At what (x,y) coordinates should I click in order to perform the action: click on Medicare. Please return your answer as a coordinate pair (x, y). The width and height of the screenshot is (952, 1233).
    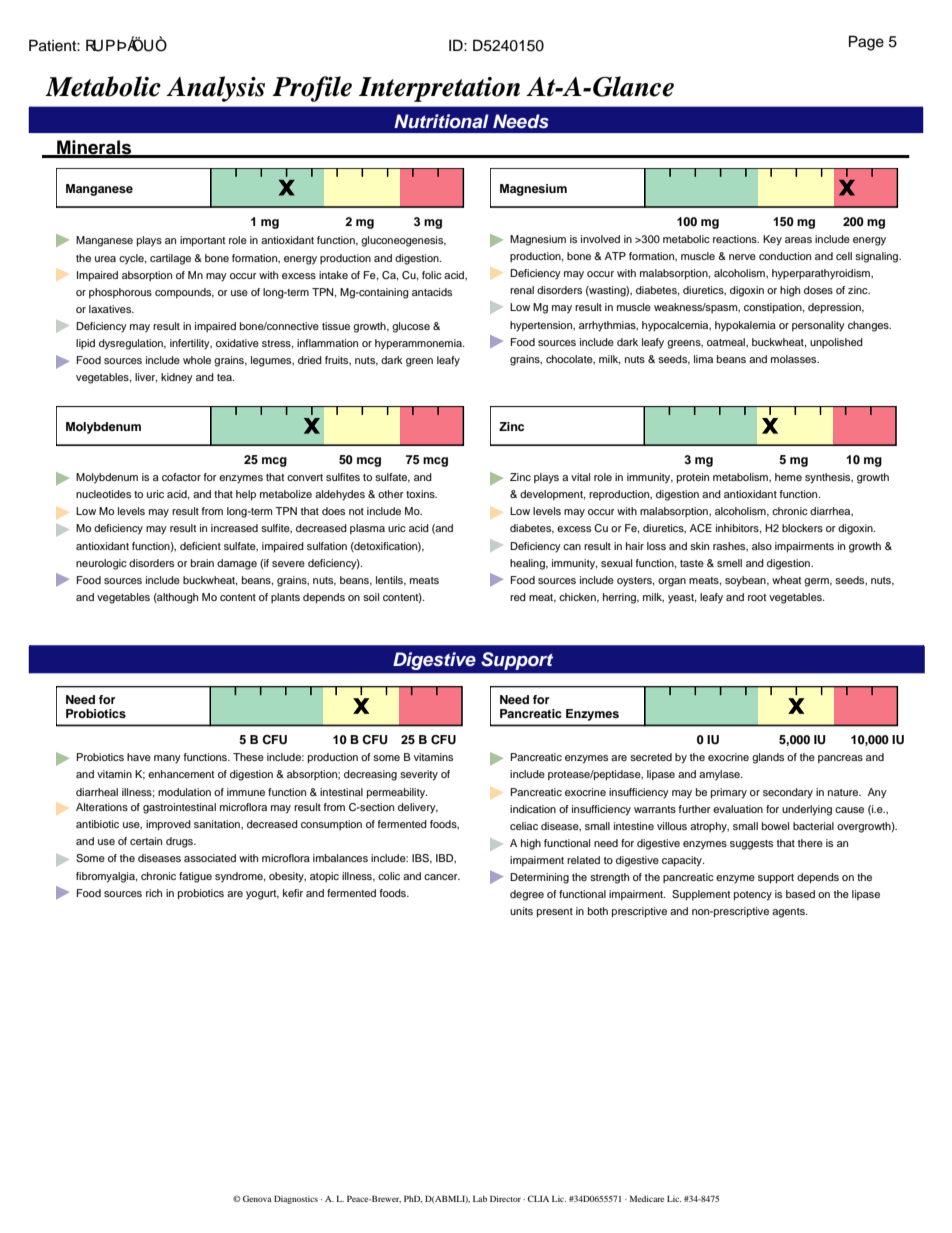
    Looking at the image, I should click on (646, 1198).
